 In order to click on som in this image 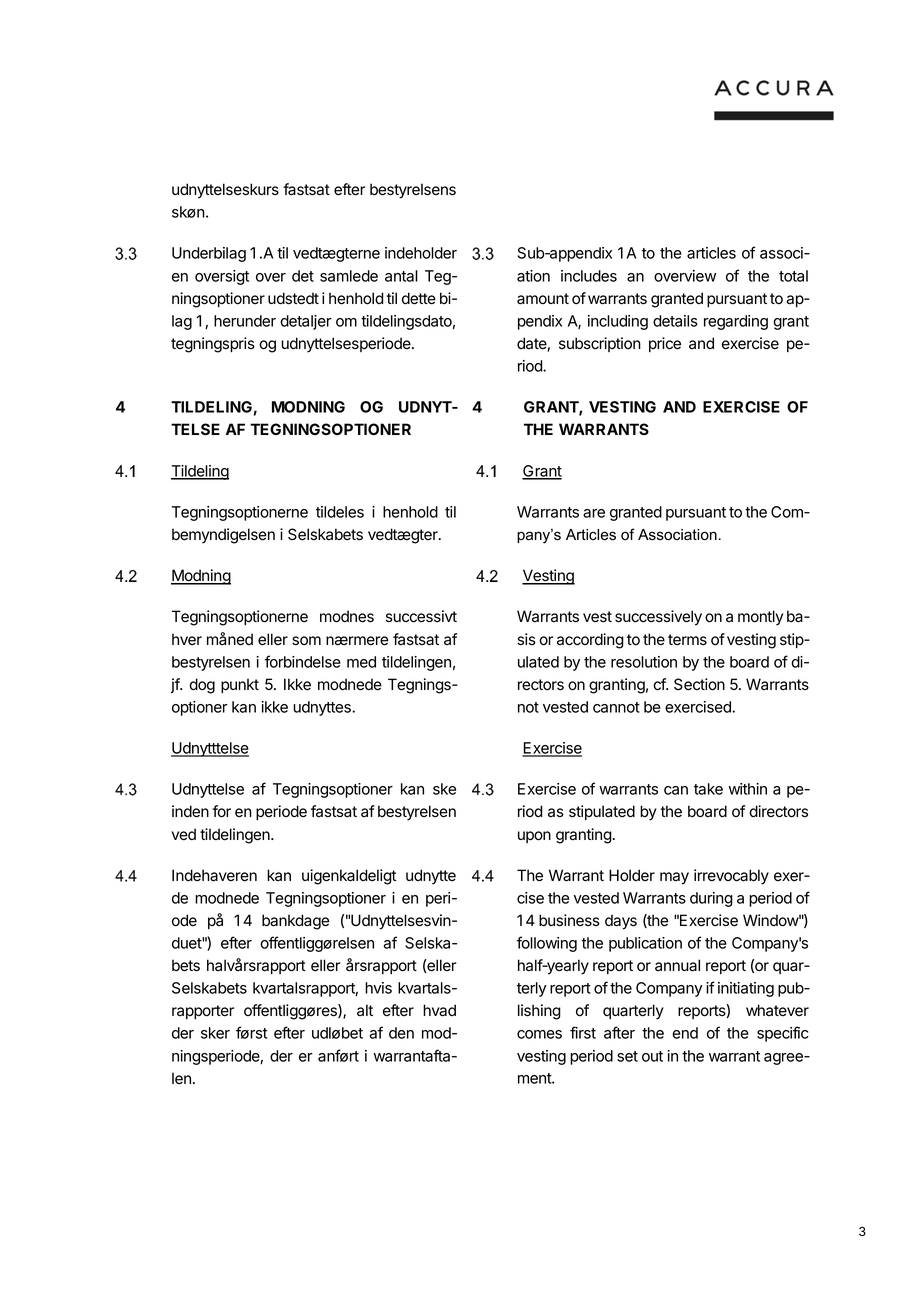, I will do `click(306, 641)`.
